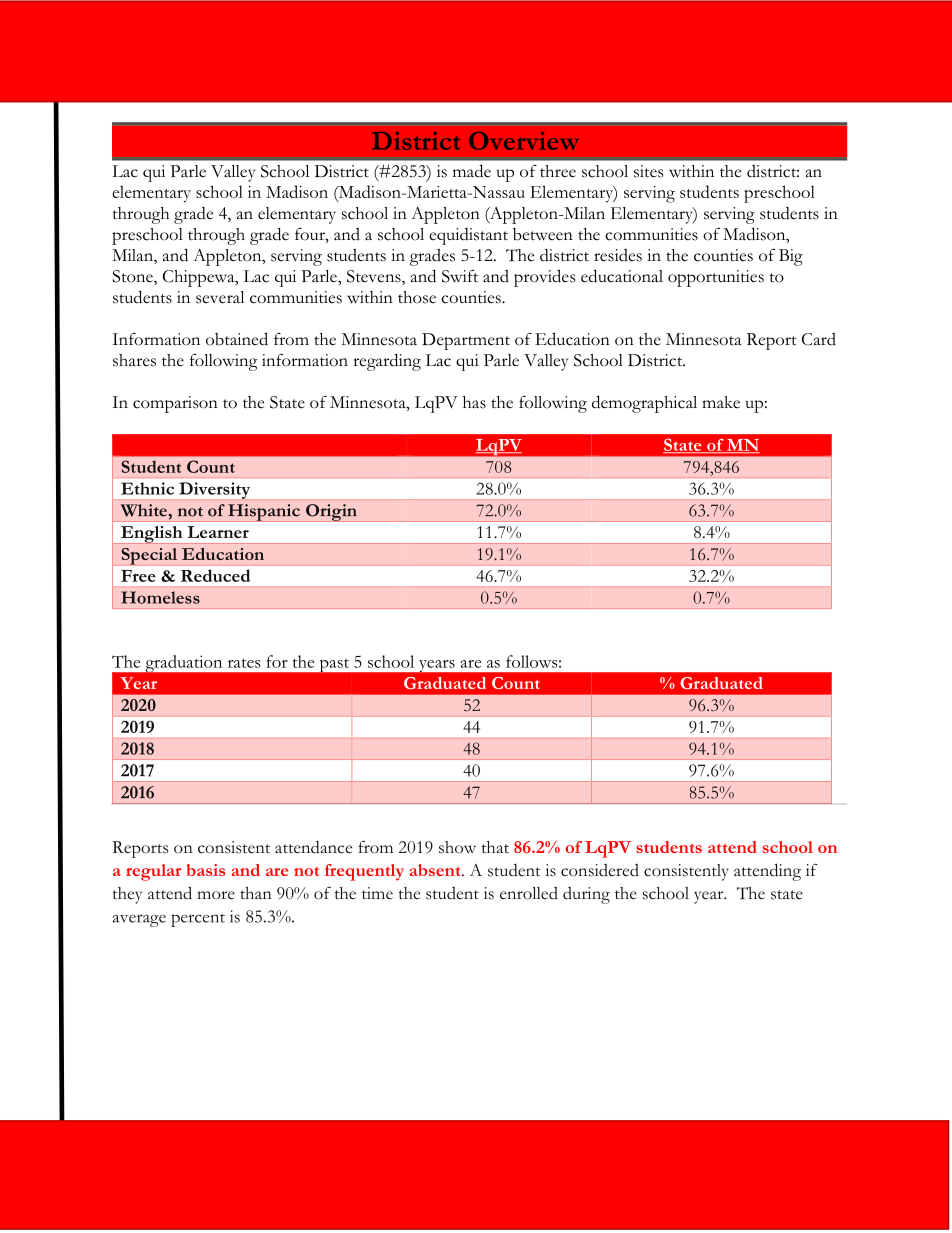 Image resolution: width=952 pixels, height=1233 pixels. I want to click on considered, so click(600, 870).
